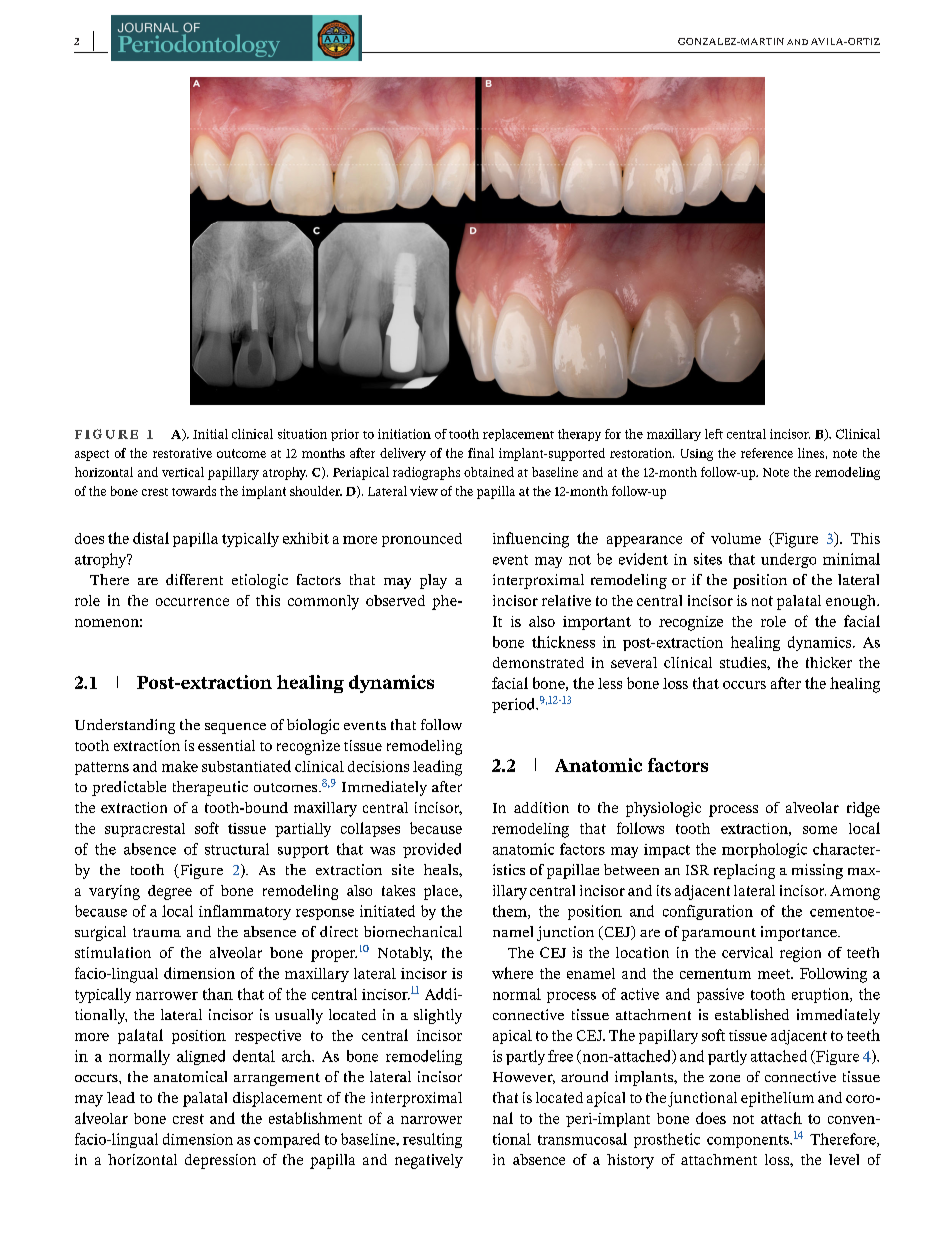 The width and height of the image is (952, 1251). What do you see at coordinates (218, 994) in the image?
I see `than` at bounding box center [218, 994].
